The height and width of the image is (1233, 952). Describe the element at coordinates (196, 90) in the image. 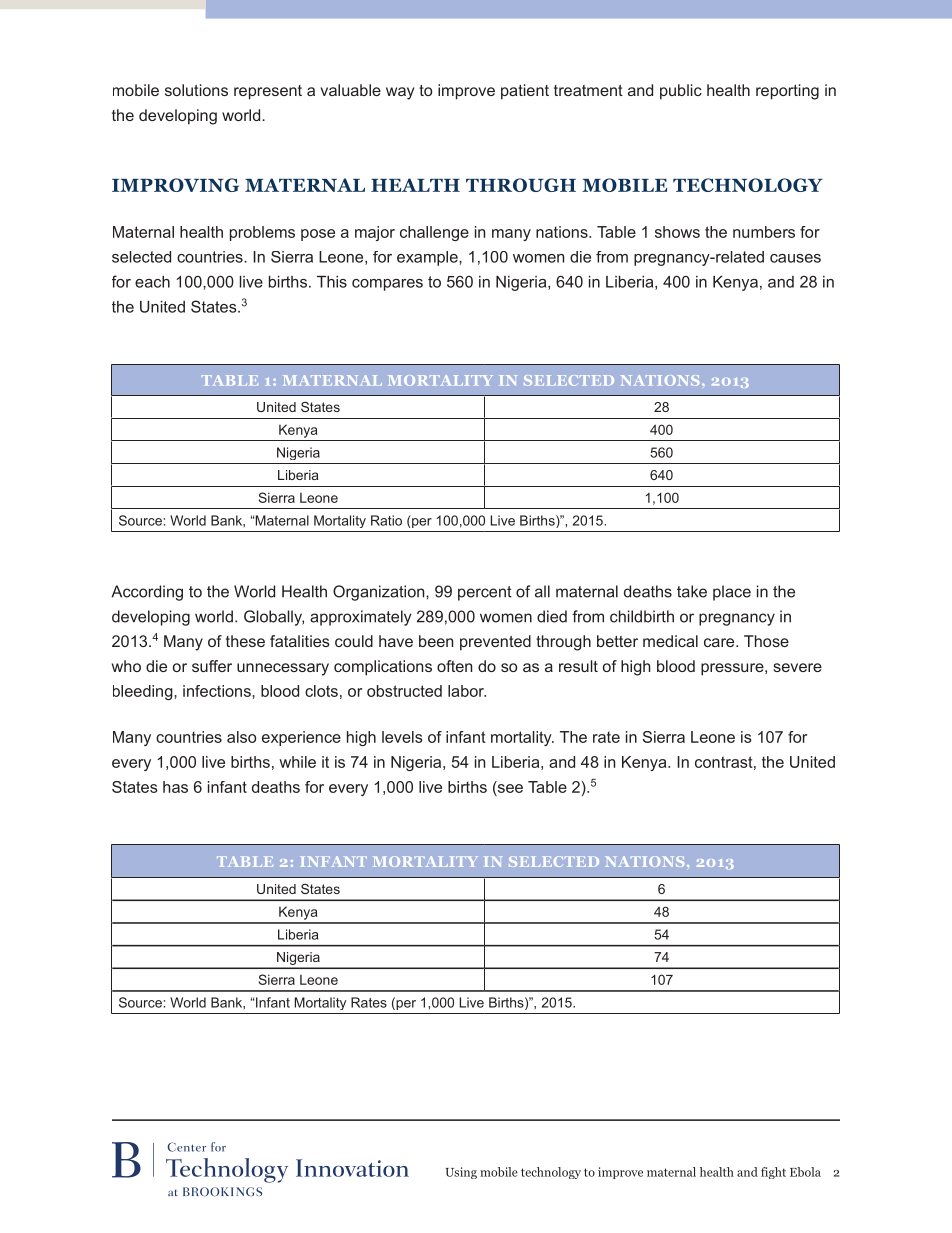

I see `solutions` at that location.
